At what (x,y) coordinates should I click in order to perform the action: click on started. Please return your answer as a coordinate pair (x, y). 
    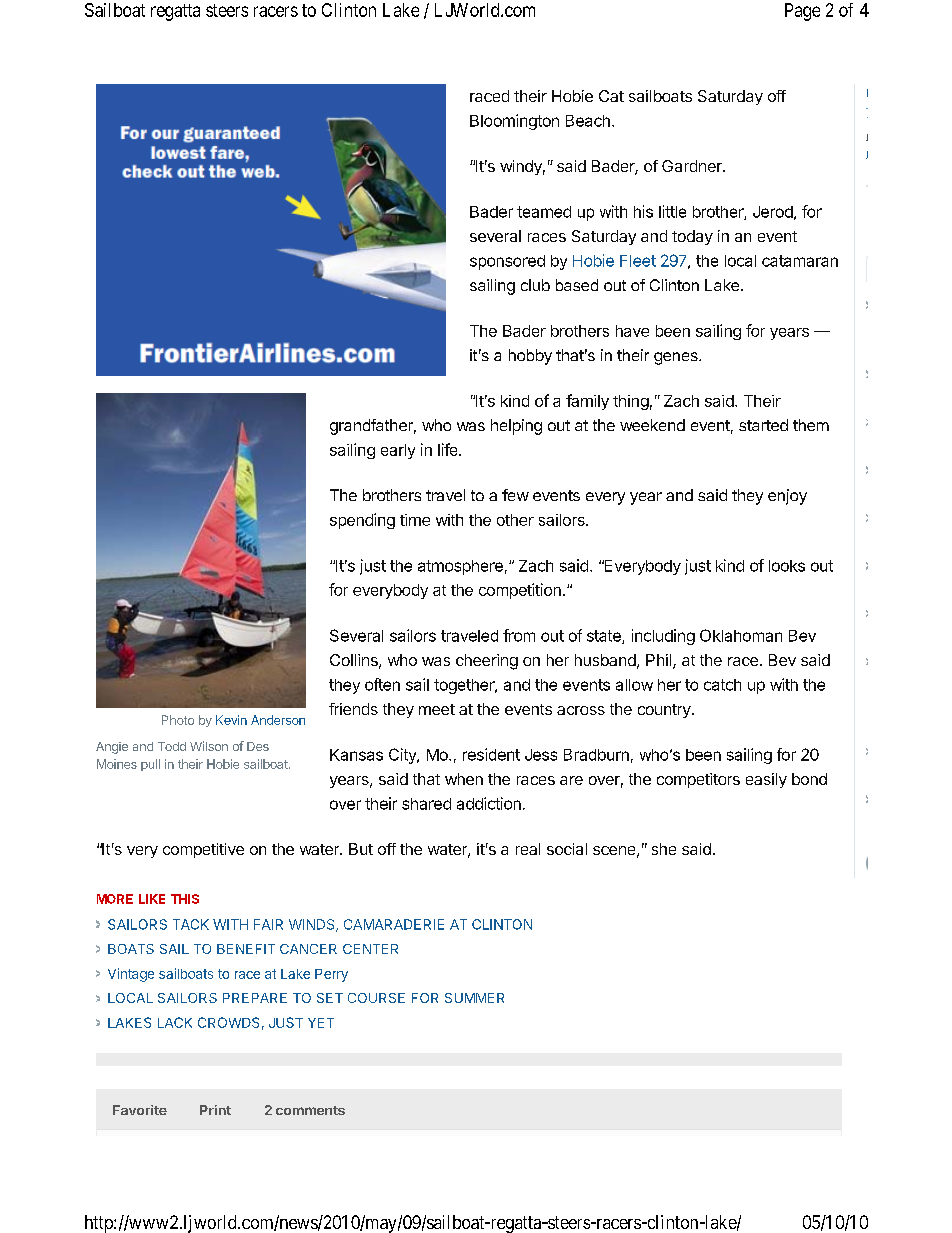
    Looking at the image, I should click on (763, 425).
